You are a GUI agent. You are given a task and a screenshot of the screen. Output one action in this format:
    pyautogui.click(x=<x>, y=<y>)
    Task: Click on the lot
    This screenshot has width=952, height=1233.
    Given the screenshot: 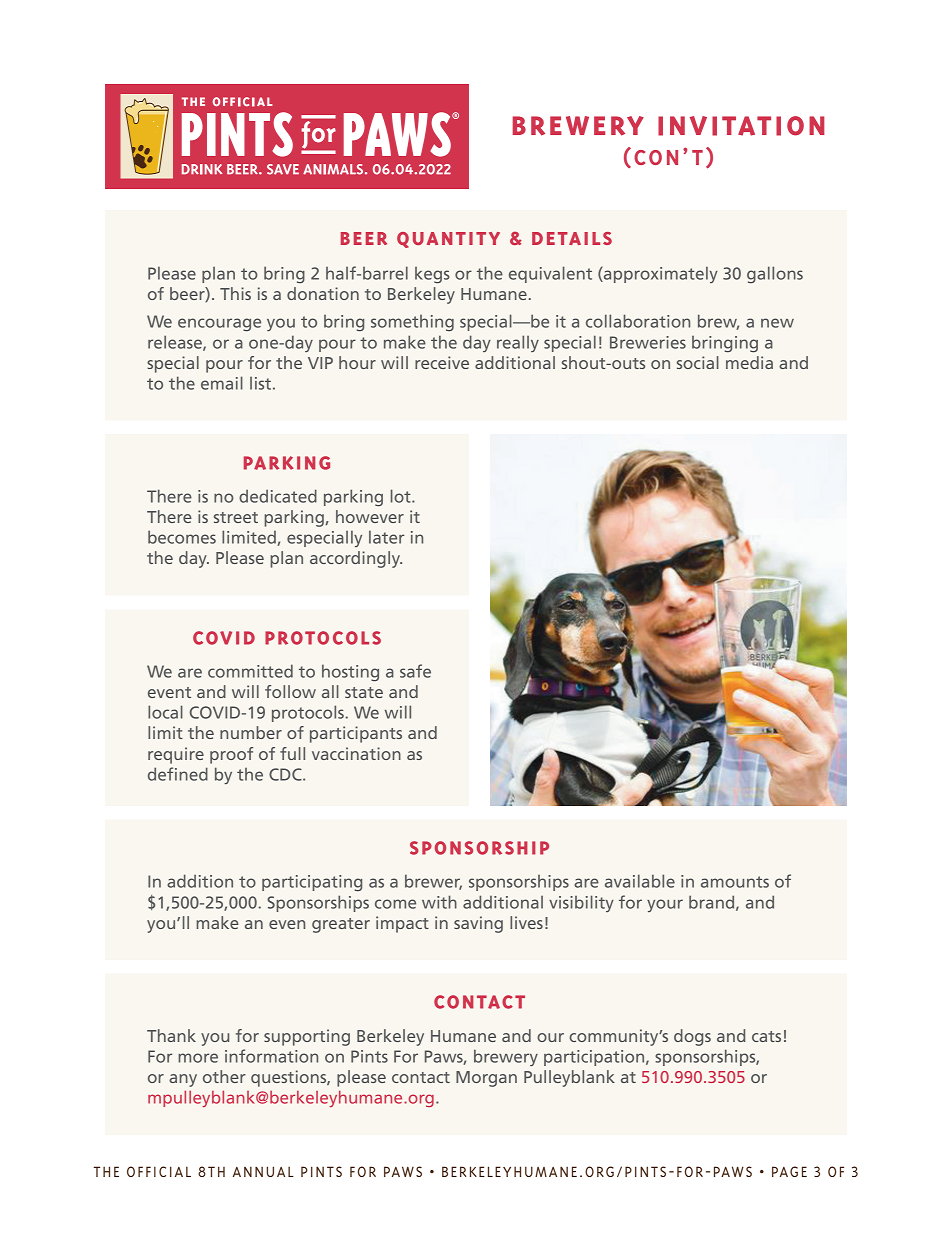 What is the action you would take?
    pyautogui.click(x=402, y=496)
